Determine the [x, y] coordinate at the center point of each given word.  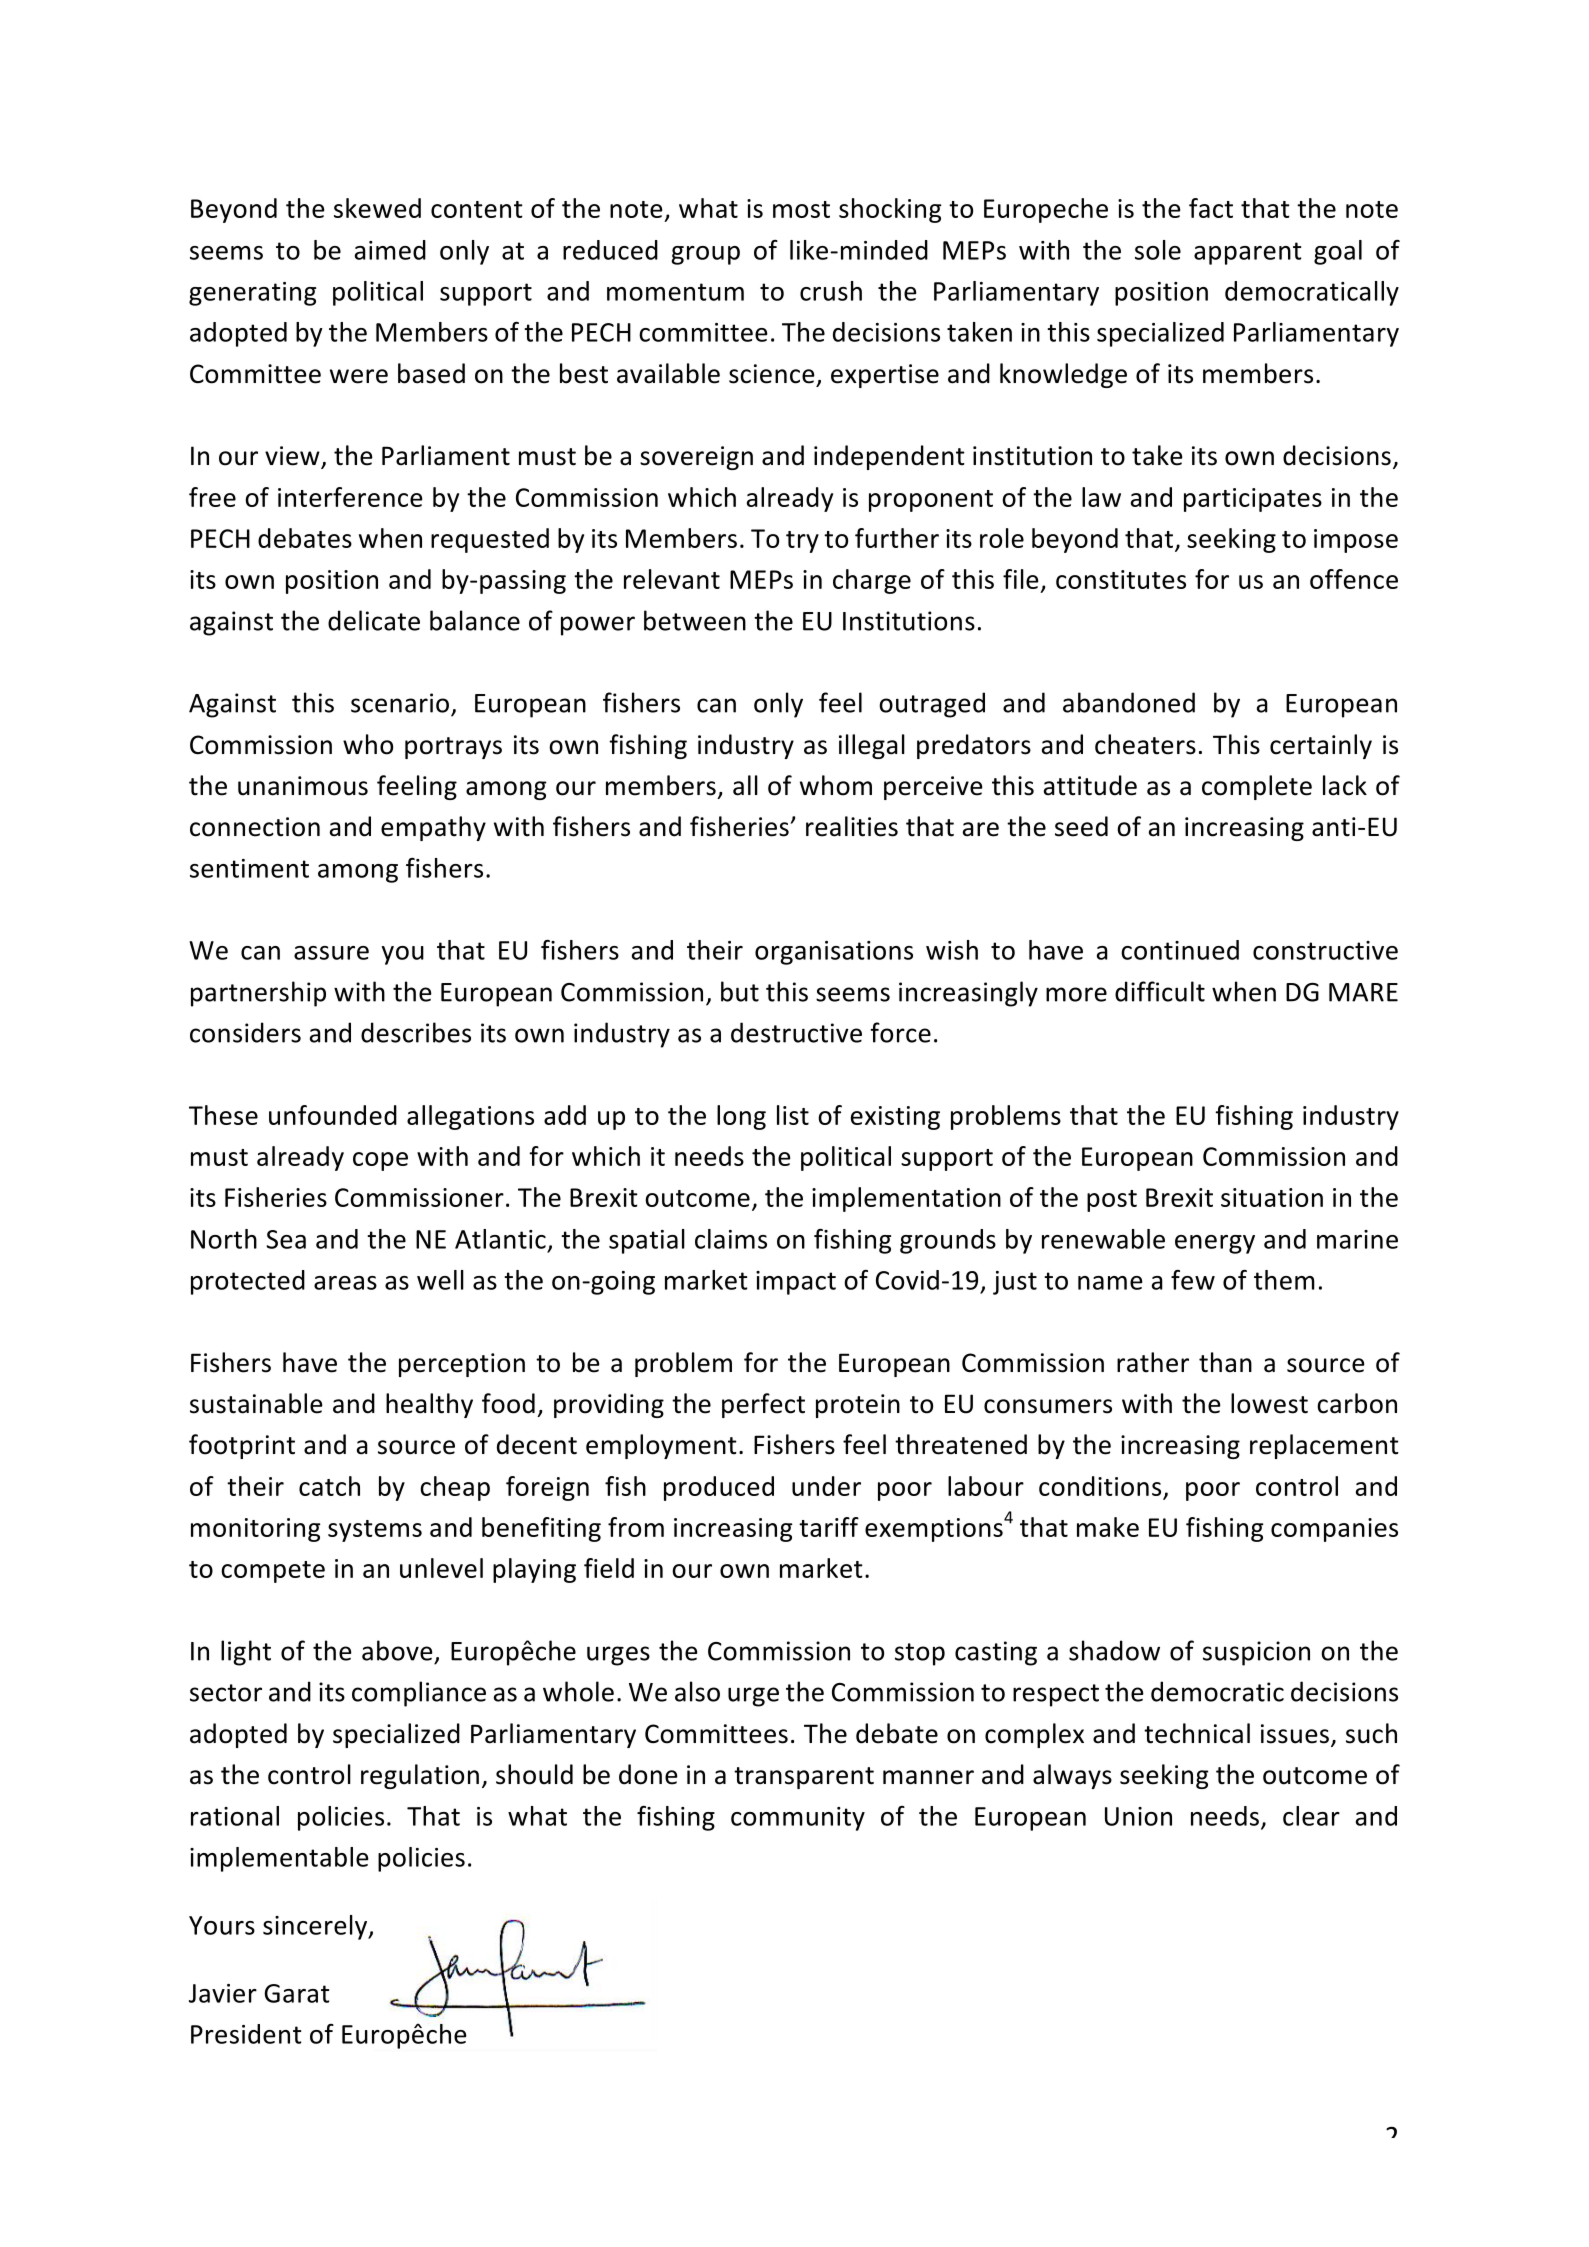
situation [1272, 1197]
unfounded [333, 1115]
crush [831, 291]
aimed [390, 250]
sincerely [316, 1927]
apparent [1248, 253]
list [793, 1115]
